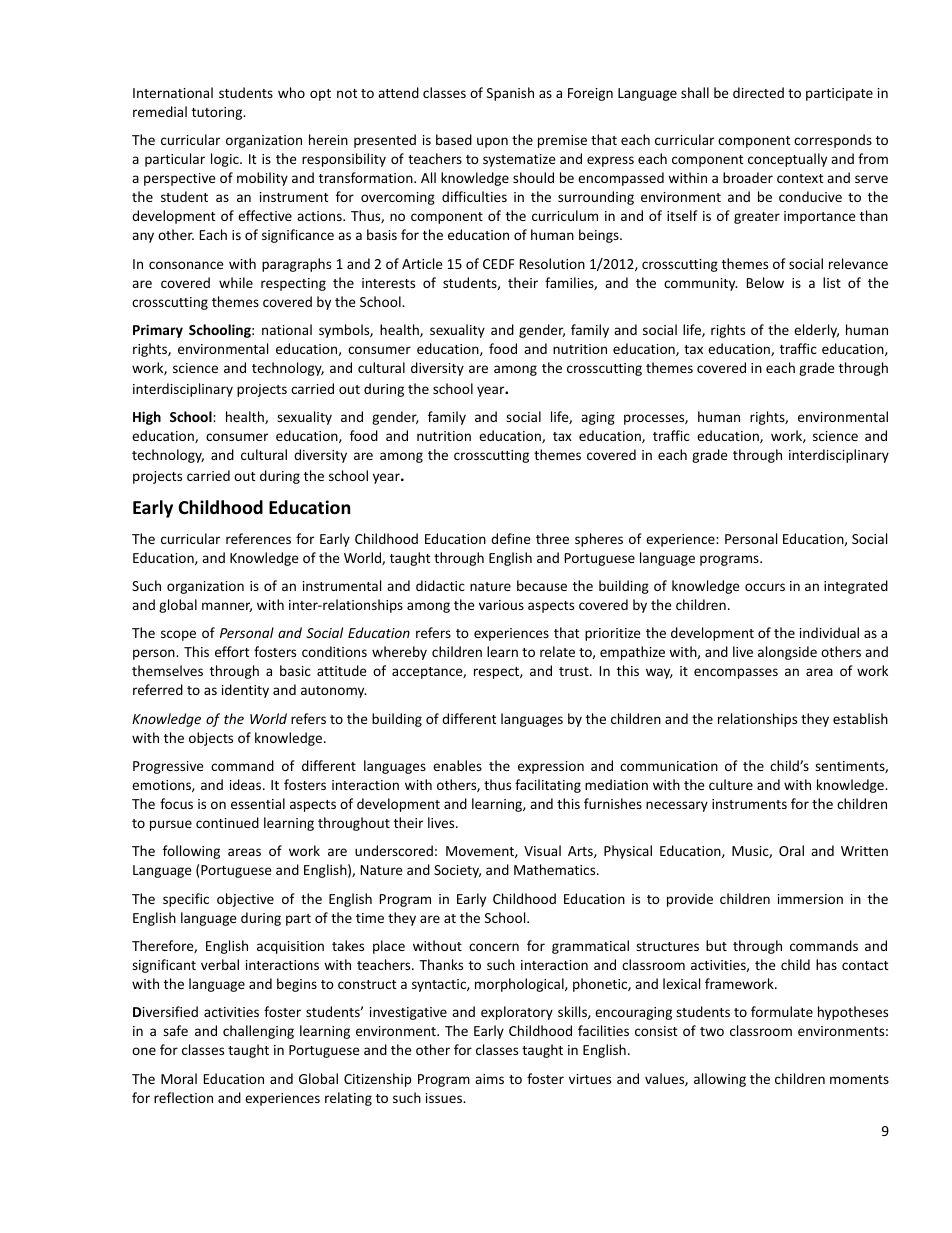 Image resolution: width=952 pixels, height=1233 pixels. Describe the element at coordinates (492, 142) in the screenshot. I see `upon` at that location.
